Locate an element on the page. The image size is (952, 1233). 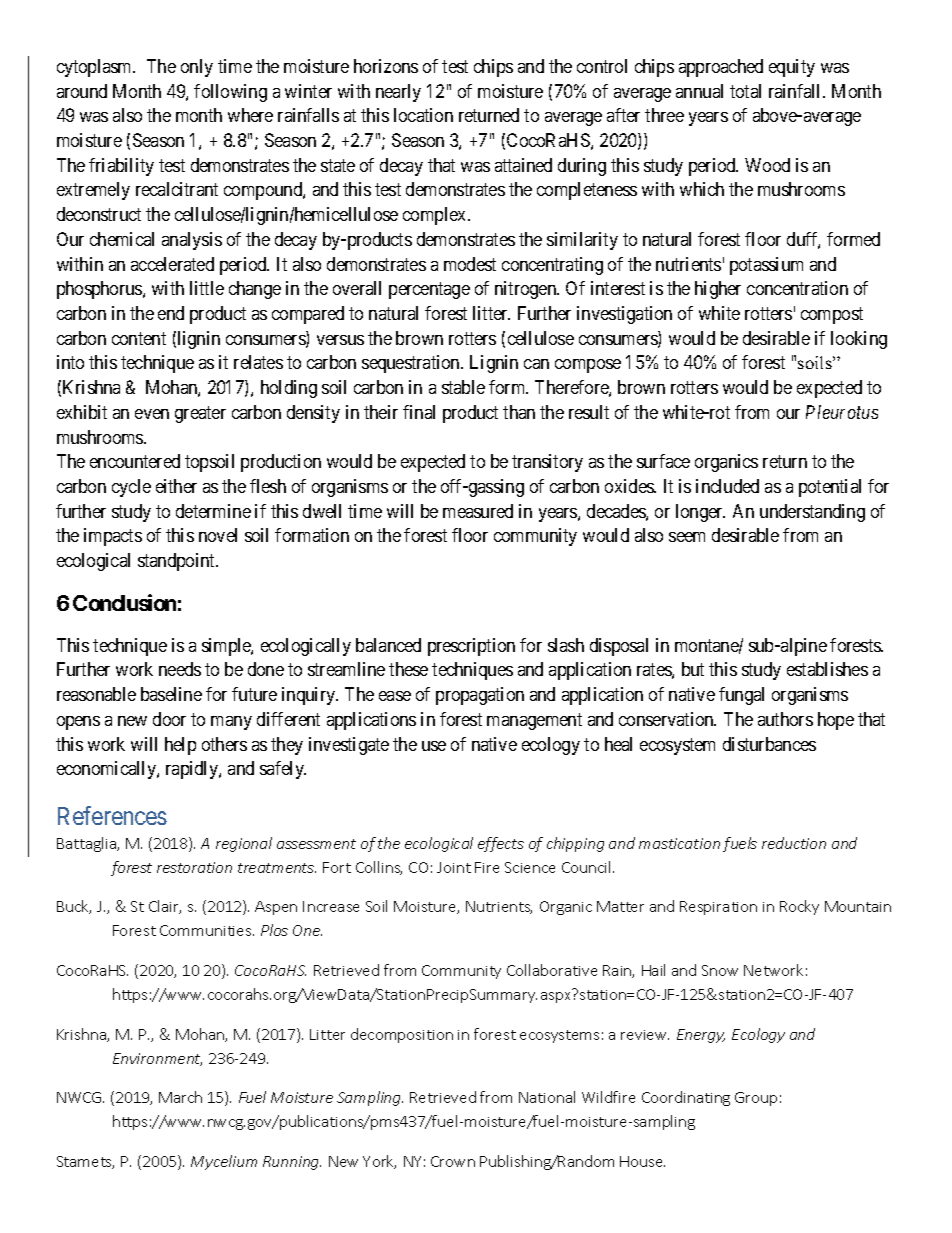
only is located at coordinates (197, 68).
